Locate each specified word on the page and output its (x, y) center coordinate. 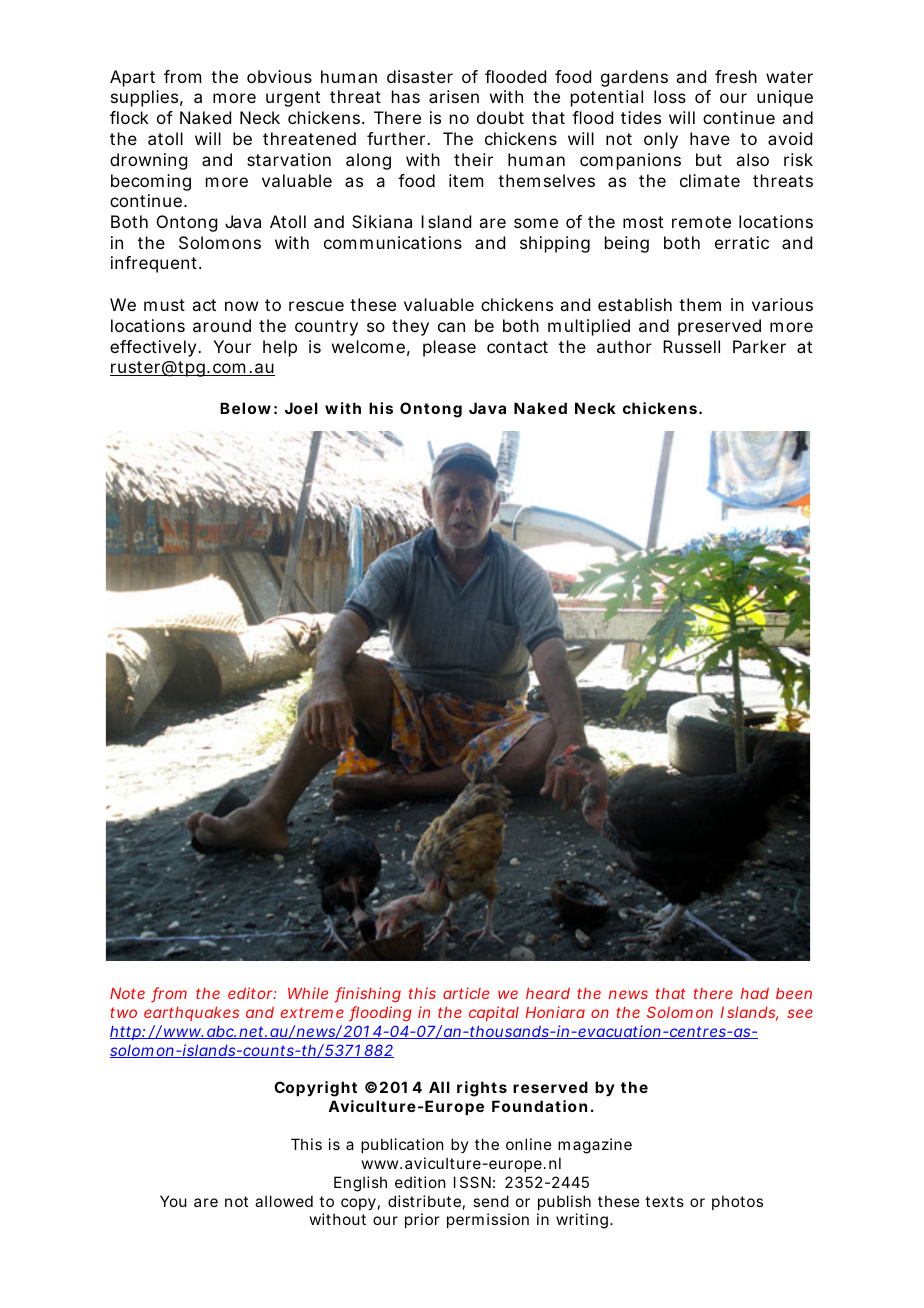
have (710, 138)
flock (129, 117)
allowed (284, 1201)
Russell (691, 346)
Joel (301, 408)
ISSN (472, 1182)
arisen (454, 96)
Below (245, 408)
